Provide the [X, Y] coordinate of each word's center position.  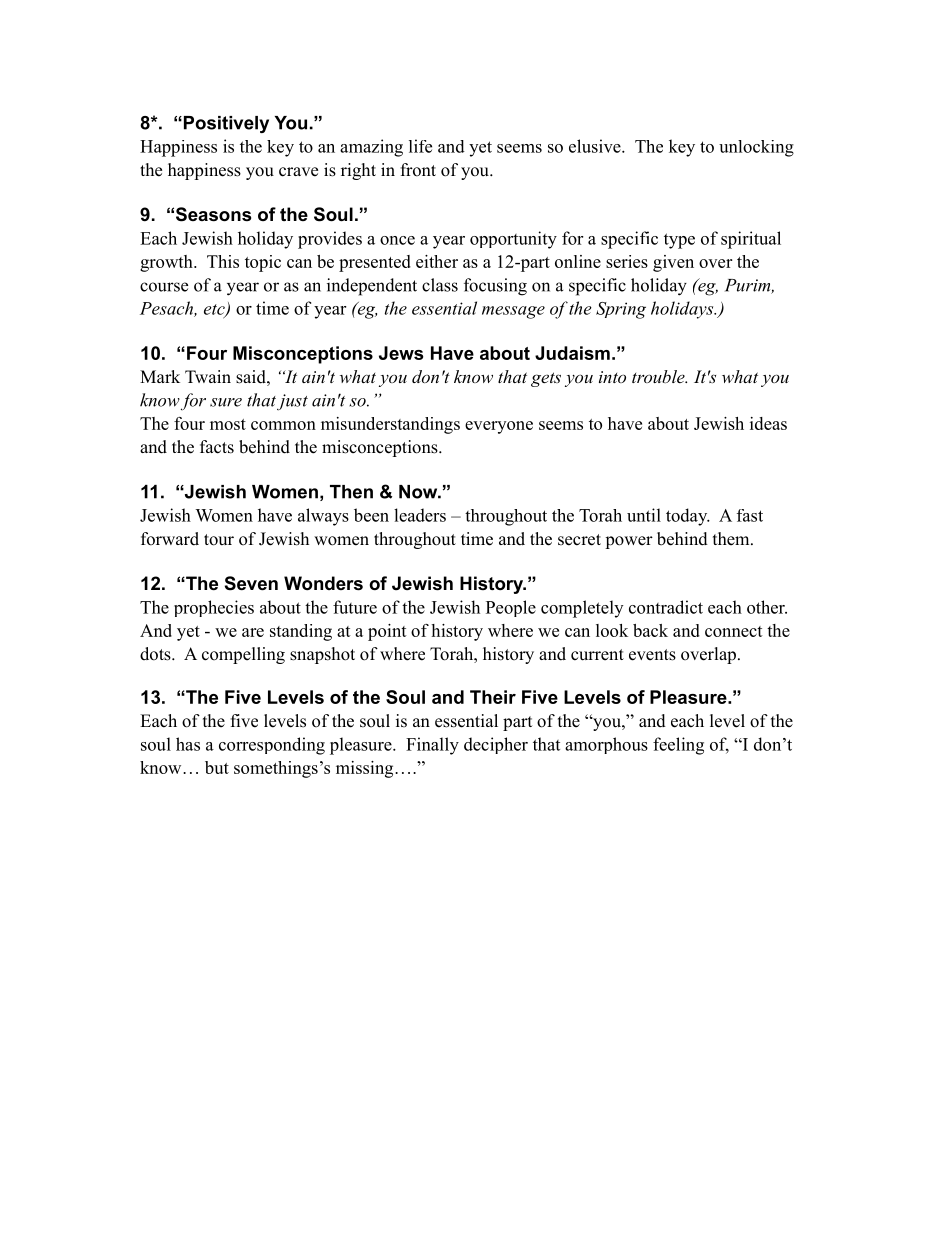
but [217, 767]
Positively [225, 124]
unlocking [756, 148]
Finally [432, 746]
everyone [499, 427]
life [420, 146]
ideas [768, 423]
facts [217, 447]
